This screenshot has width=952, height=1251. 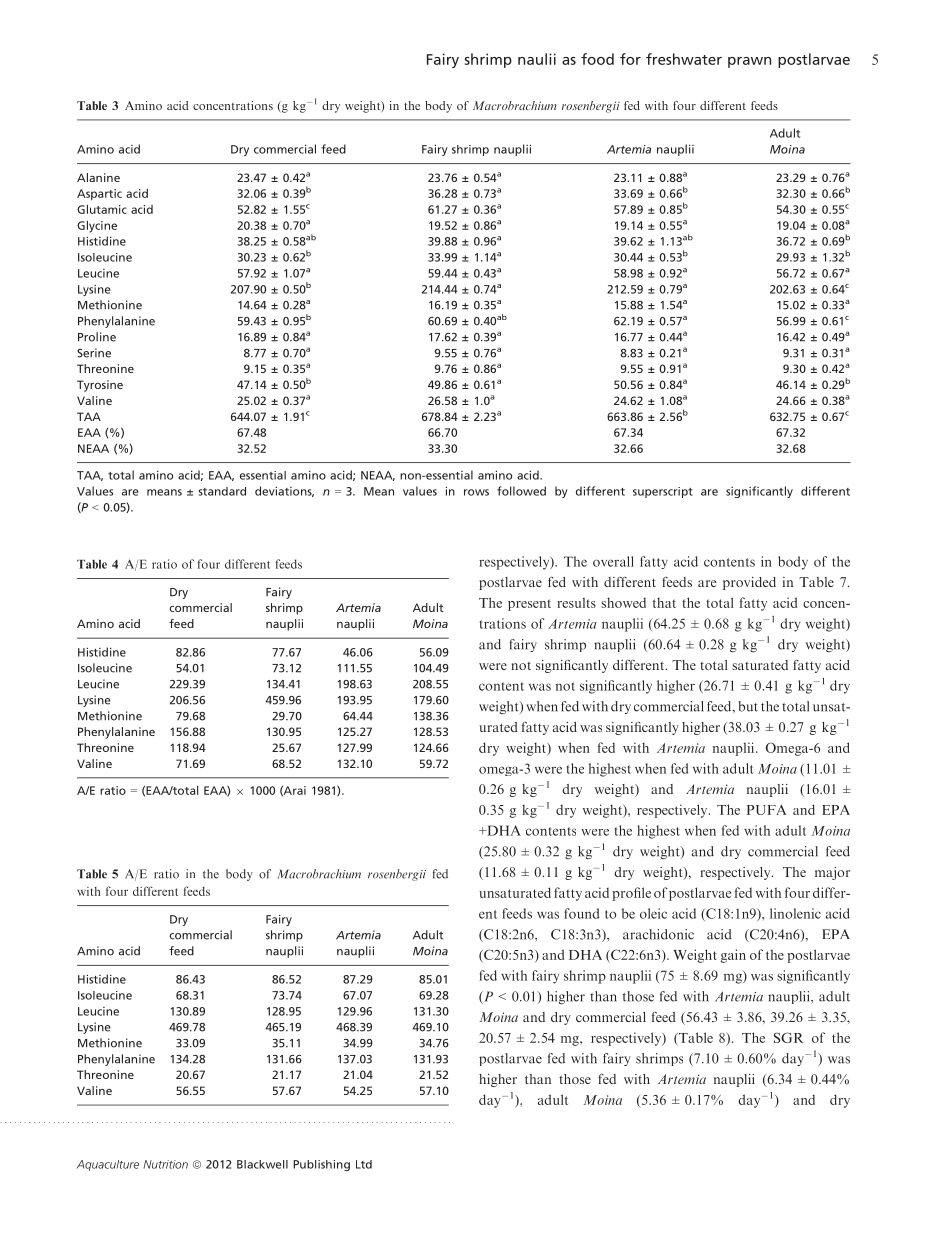 What do you see at coordinates (749, 583) in the screenshot?
I see `provided` at bounding box center [749, 583].
